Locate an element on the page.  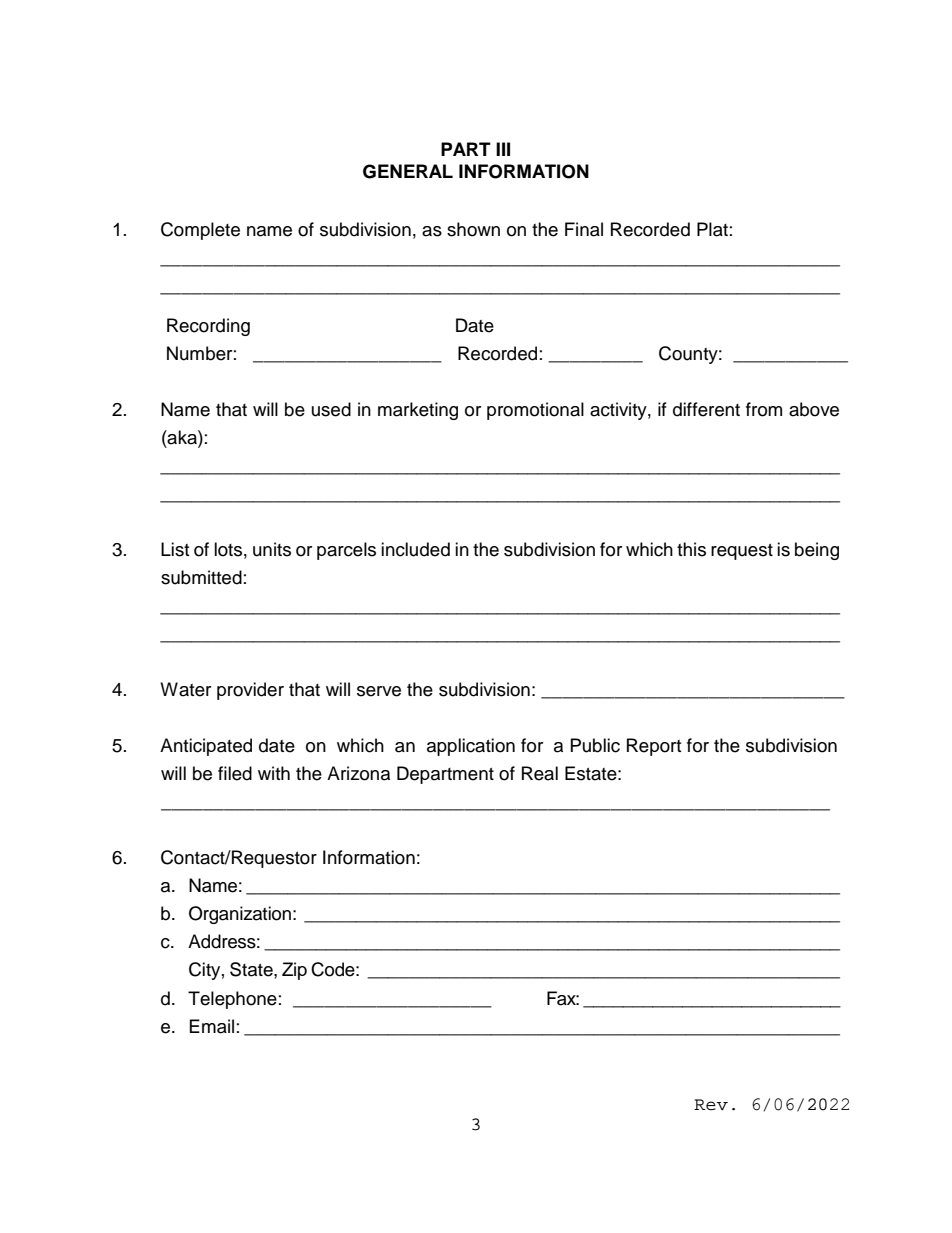
used is located at coordinates (331, 409).
